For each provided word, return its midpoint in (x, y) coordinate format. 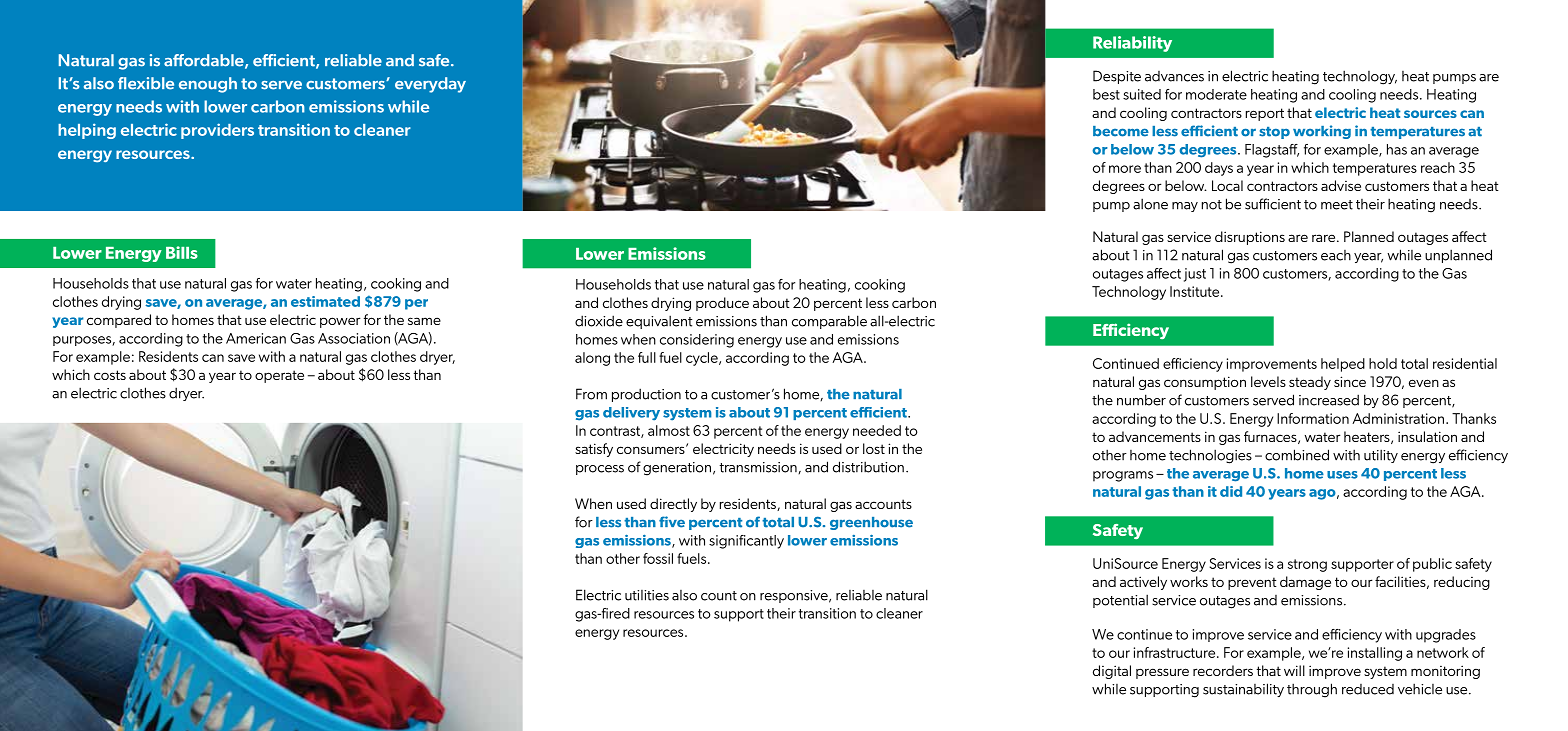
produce (722, 304)
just (1195, 275)
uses (1342, 475)
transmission (758, 467)
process (600, 470)
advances (1174, 76)
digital (1112, 672)
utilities (647, 595)
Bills (182, 252)
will (1294, 670)
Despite (1117, 77)
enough (208, 85)
